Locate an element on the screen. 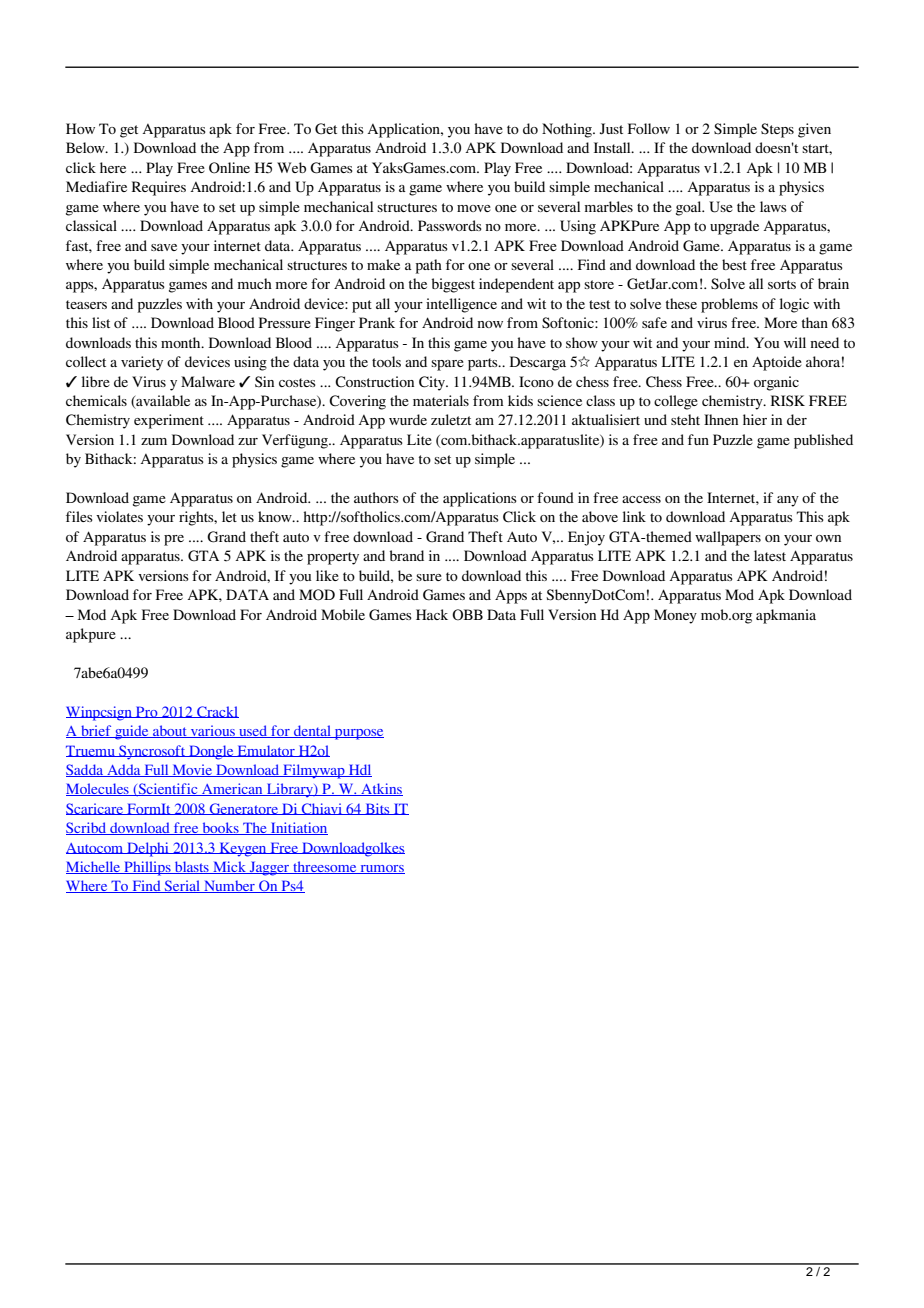 The height and width of the screenshot is (1308, 924). blasts is located at coordinates (192, 867).
